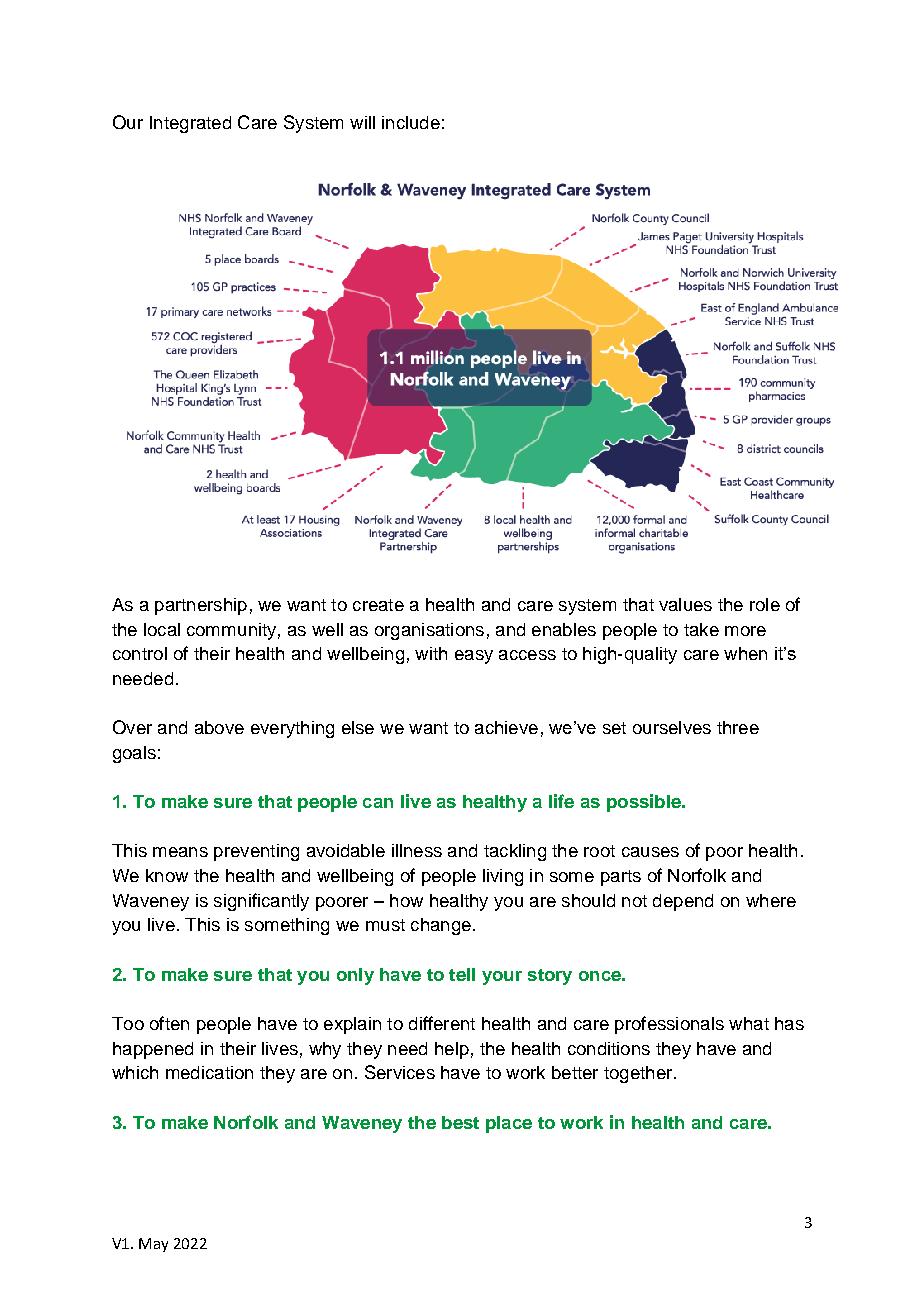 This screenshot has width=924, height=1308. What do you see at coordinates (411, 122) in the screenshot?
I see `include` at bounding box center [411, 122].
